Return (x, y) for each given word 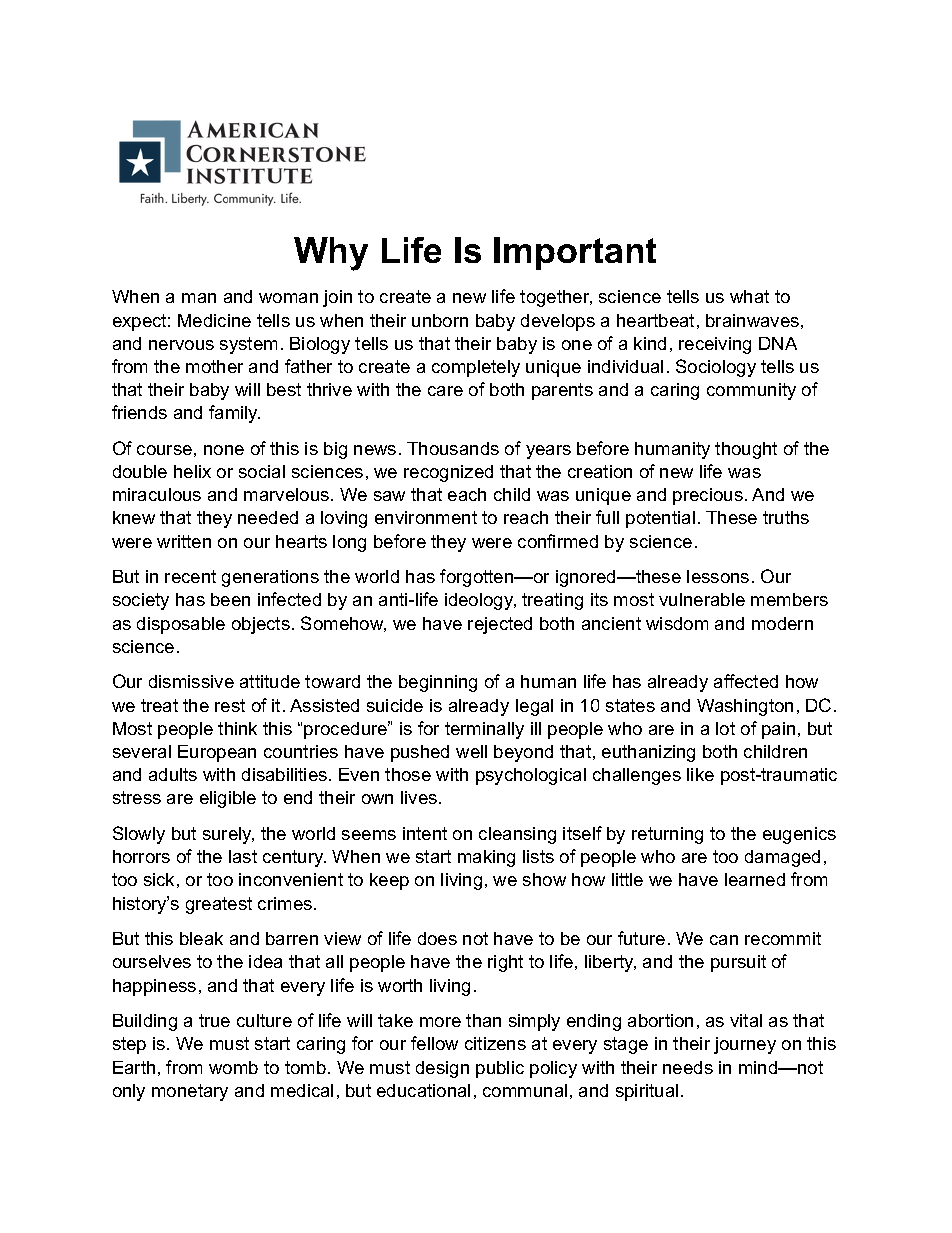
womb (233, 1067)
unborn (440, 320)
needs (688, 1067)
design (442, 1069)
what (749, 296)
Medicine (214, 320)
